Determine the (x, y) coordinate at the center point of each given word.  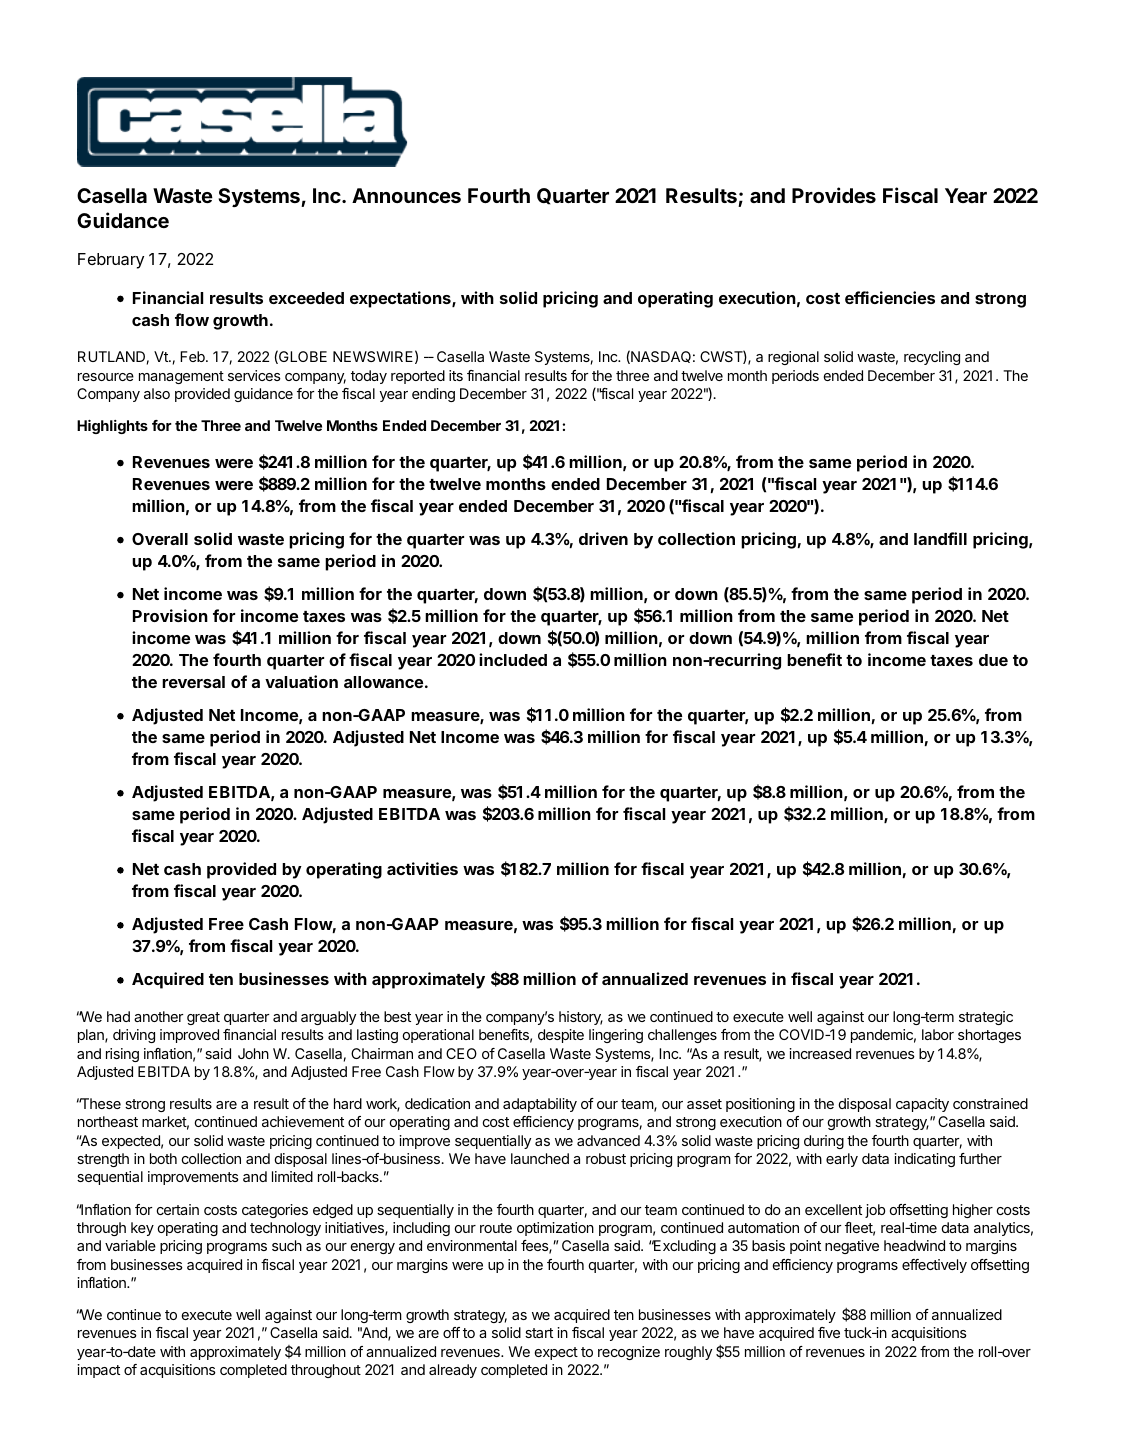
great (203, 1018)
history (581, 1018)
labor (938, 1034)
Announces (406, 195)
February (111, 261)
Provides (834, 195)
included (513, 659)
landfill (940, 538)
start (539, 1333)
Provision (170, 615)
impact (98, 1371)
